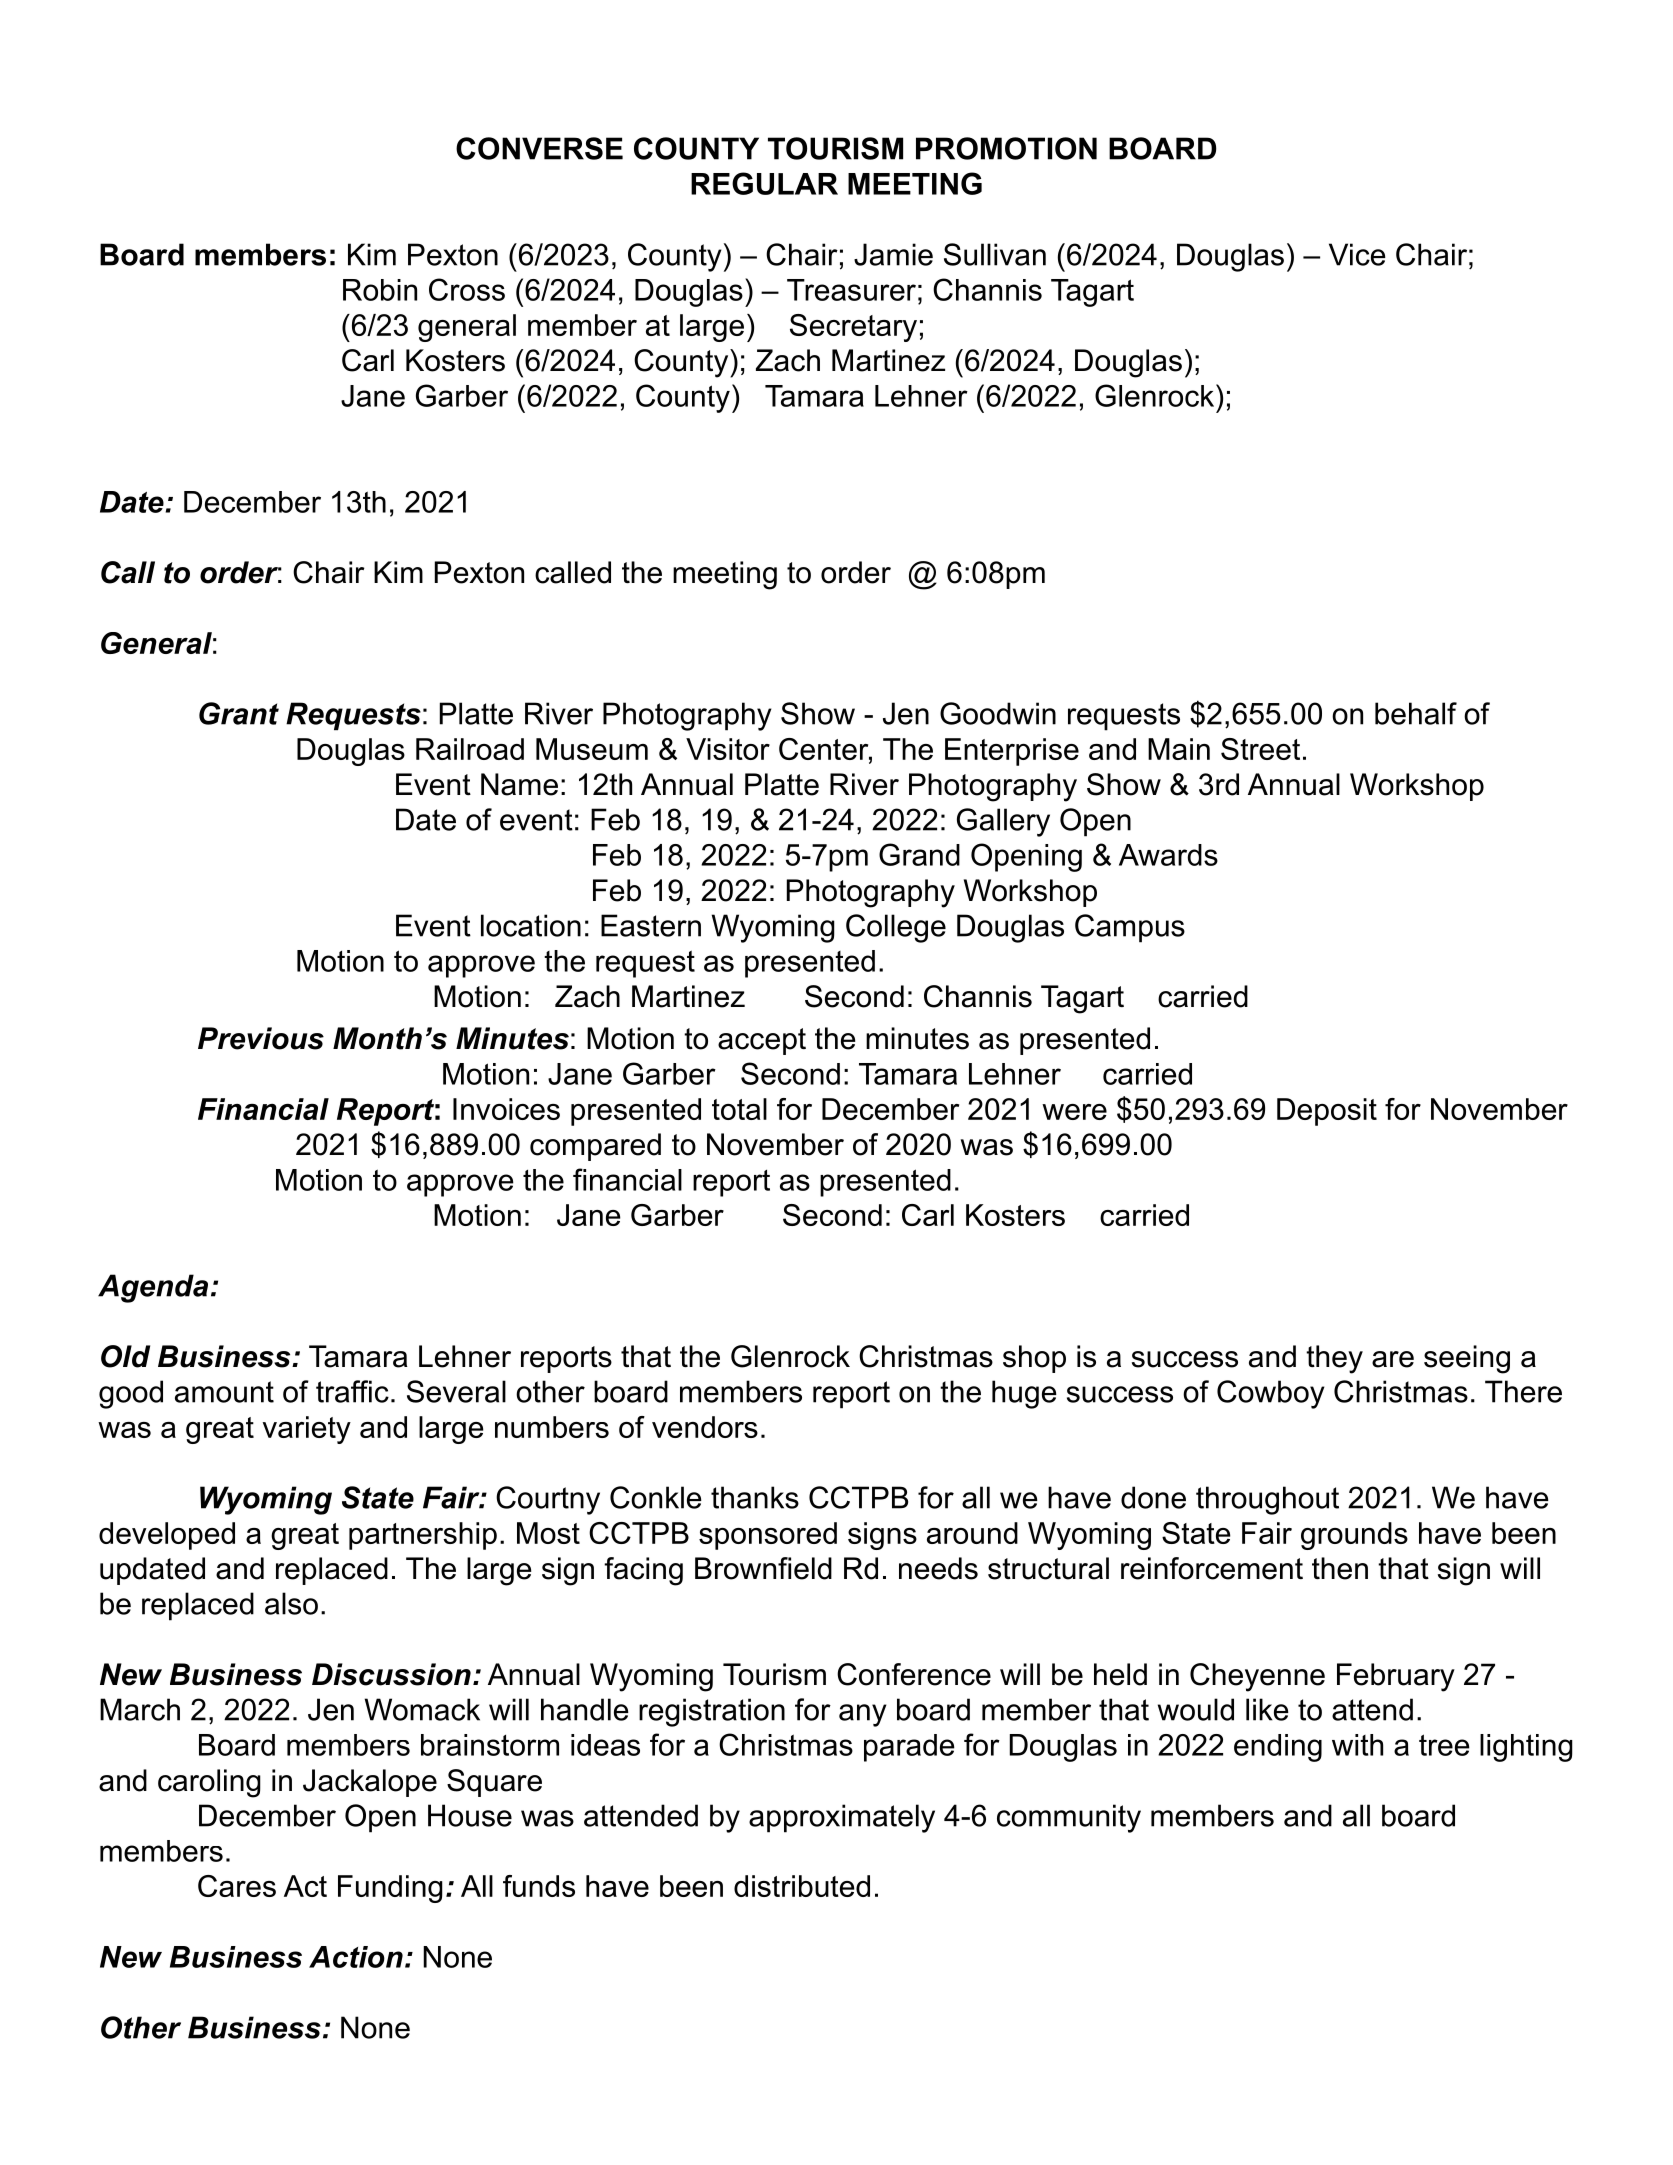  I want to click on traffic, so click(352, 1391).
